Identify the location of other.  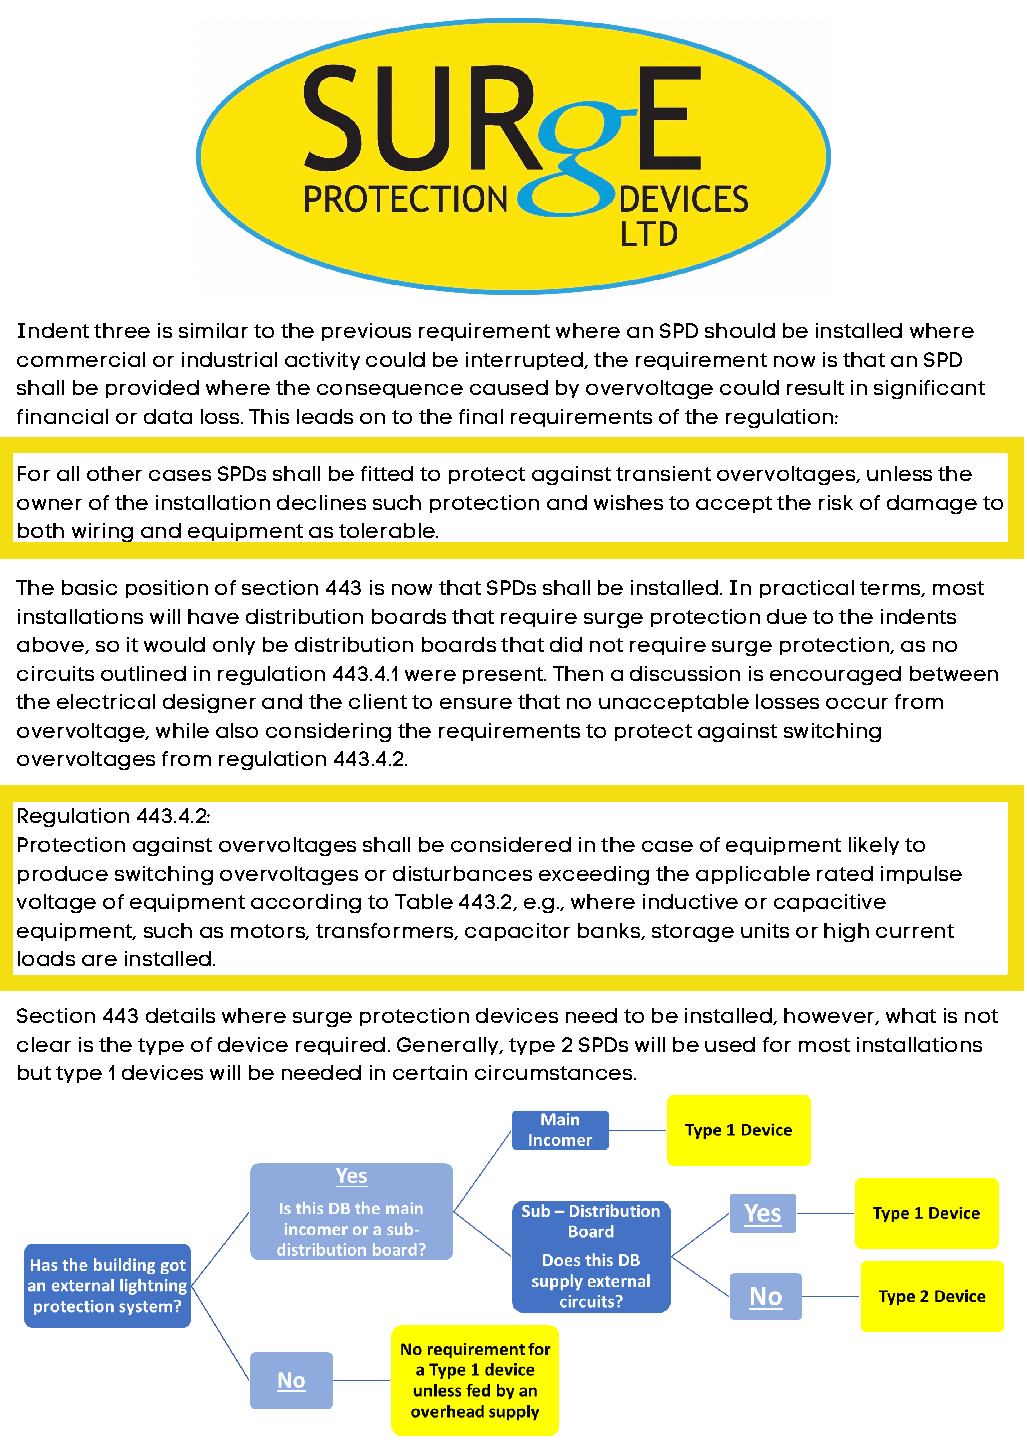
(114, 473).
